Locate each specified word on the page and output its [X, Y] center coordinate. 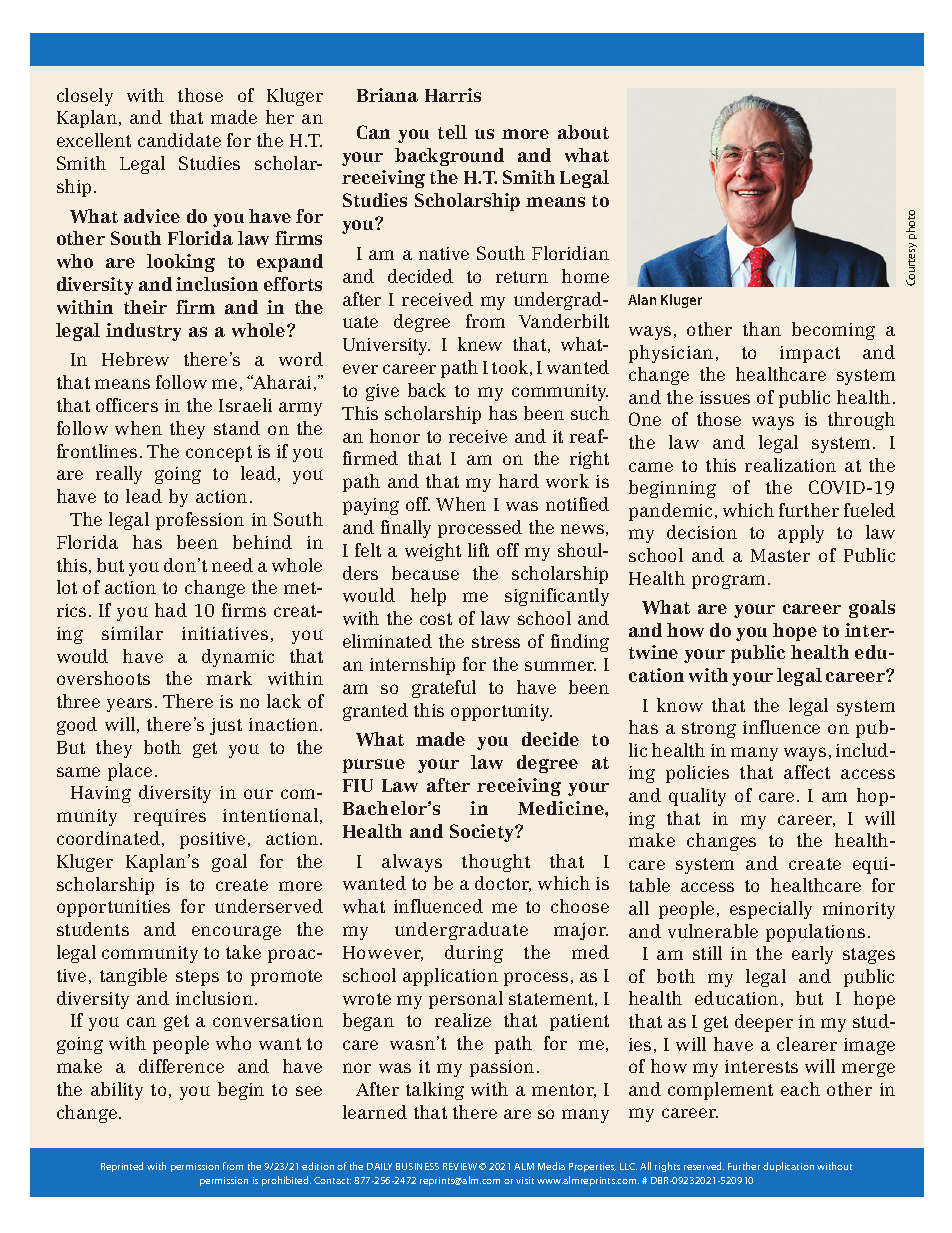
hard [519, 481]
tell [452, 132]
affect [807, 772]
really [119, 475]
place [130, 772]
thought [496, 863]
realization [790, 465]
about [583, 132]
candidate [179, 140]
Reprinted [122, 1167]
